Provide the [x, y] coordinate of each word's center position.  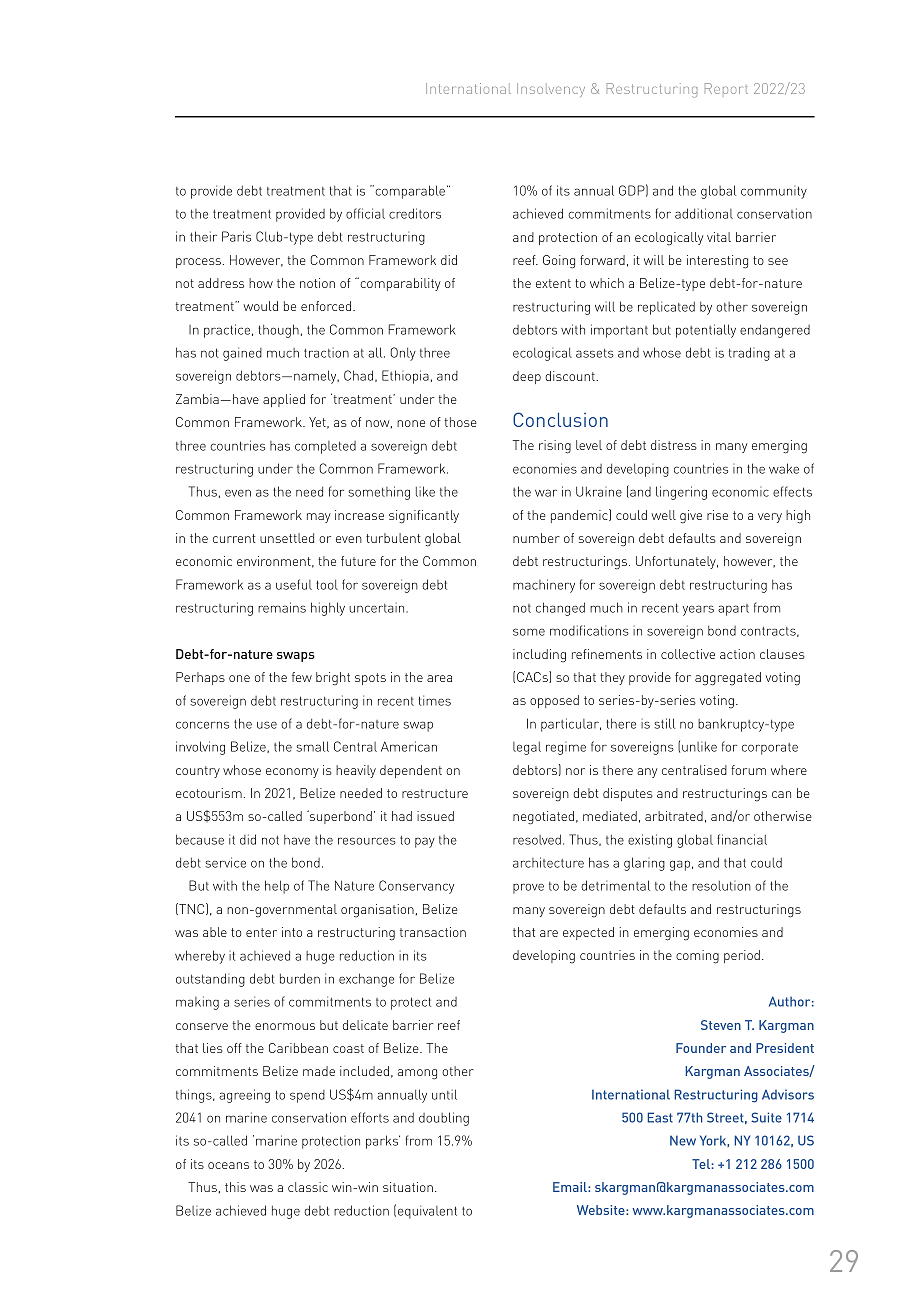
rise [717, 515]
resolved [537, 839]
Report [726, 88]
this [235, 1187]
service [225, 862]
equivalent [427, 1212]
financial [742, 839]
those [461, 422]
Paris [236, 236]
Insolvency [551, 90]
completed [325, 447]
